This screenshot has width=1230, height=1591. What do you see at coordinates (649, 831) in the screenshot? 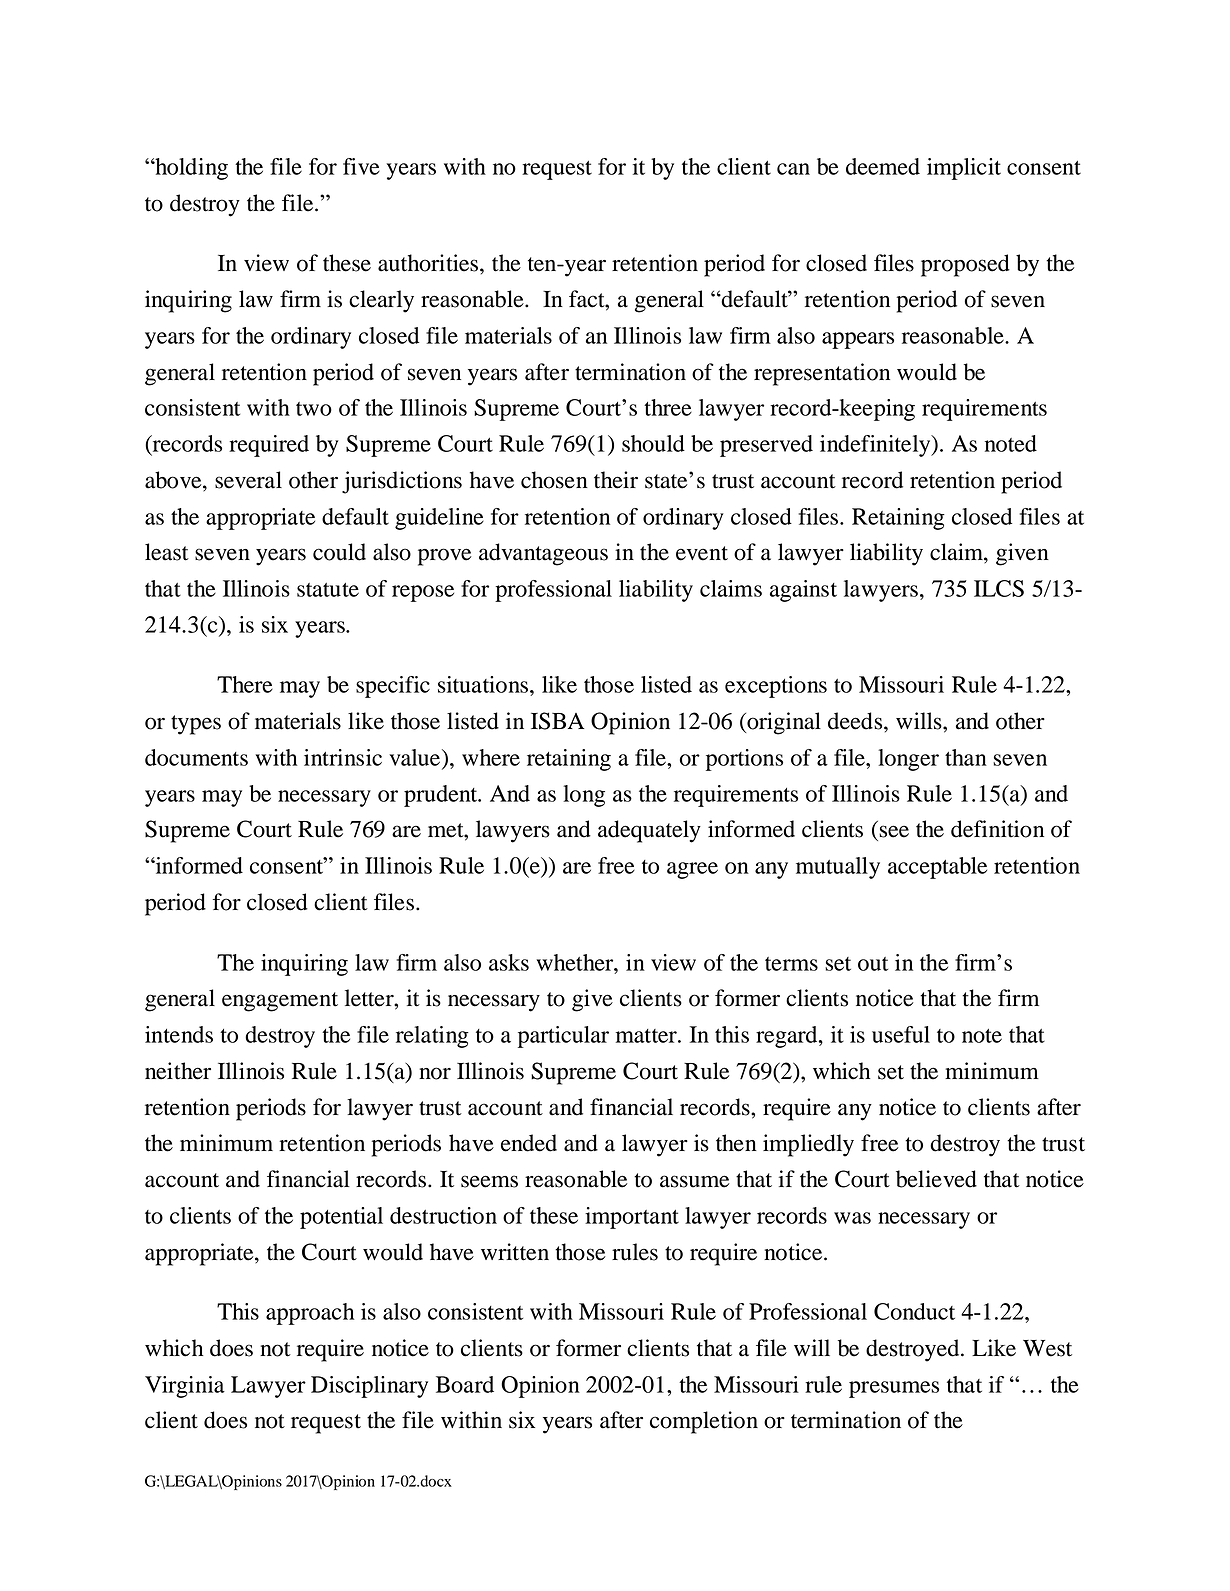
I see `adequately` at bounding box center [649, 831].
